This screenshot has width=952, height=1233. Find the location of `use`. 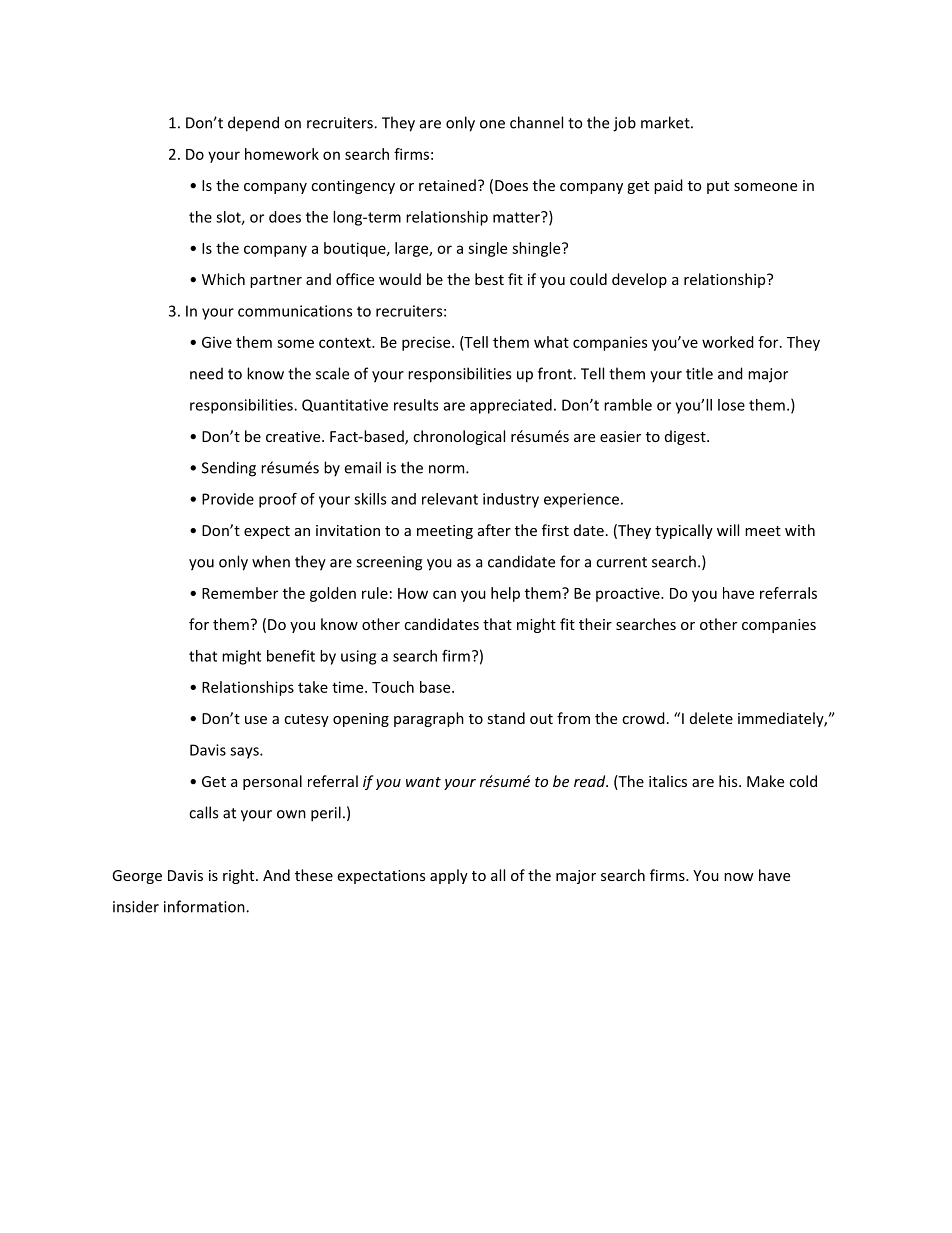

use is located at coordinates (256, 720).
